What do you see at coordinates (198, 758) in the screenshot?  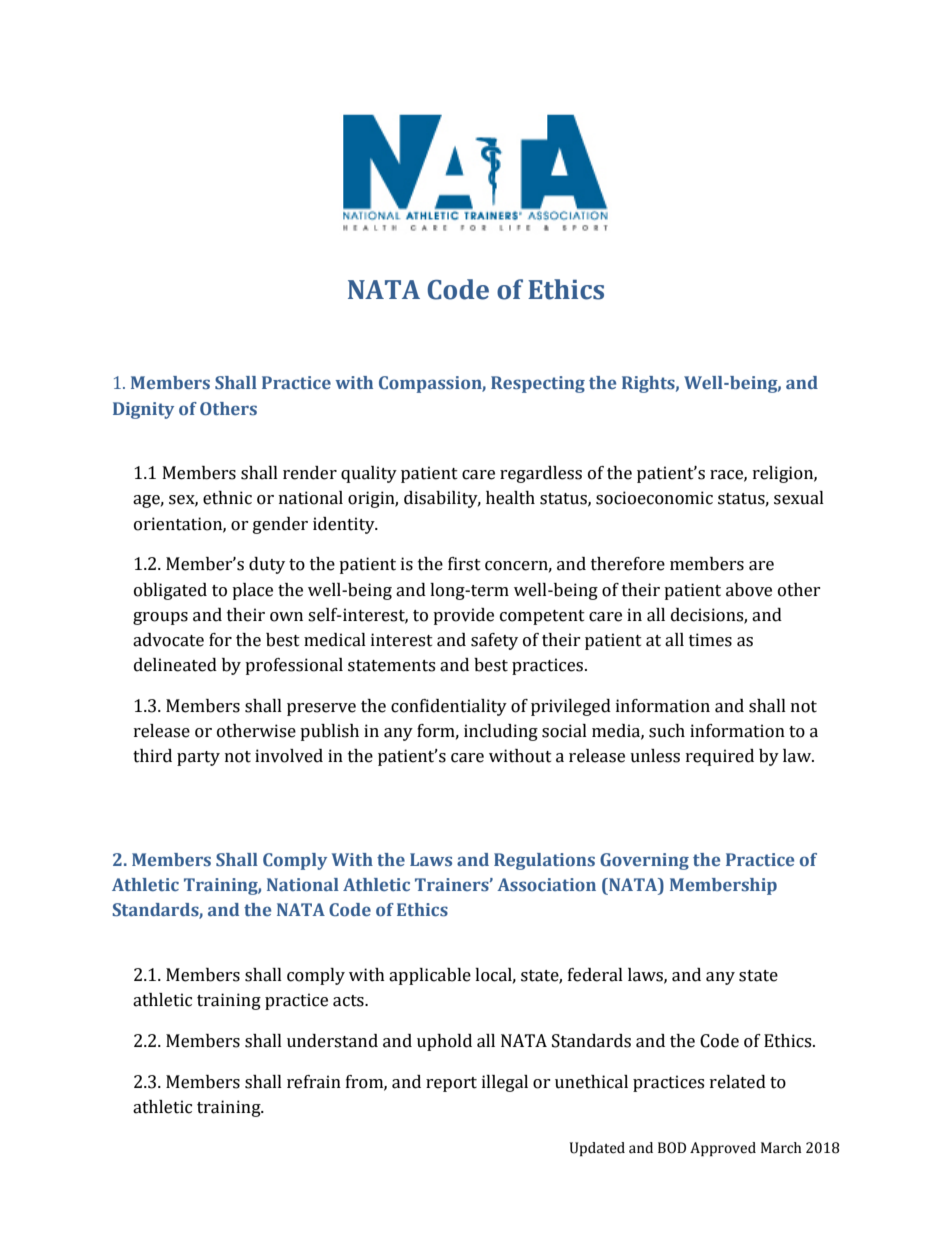 I see `party` at bounding box center [198, 758].
